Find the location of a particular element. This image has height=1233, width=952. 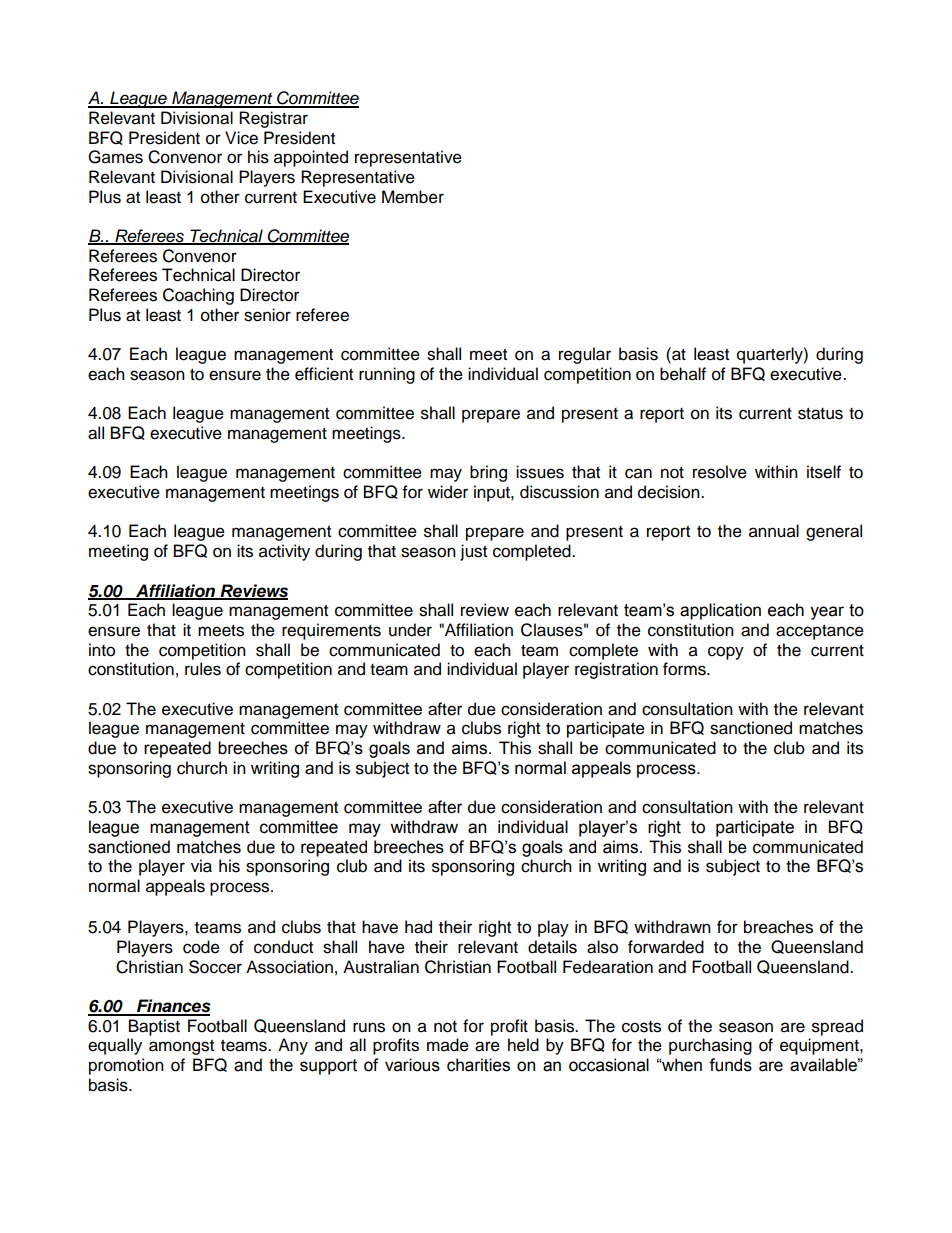

behalf is located at coordinates (683, 374).
